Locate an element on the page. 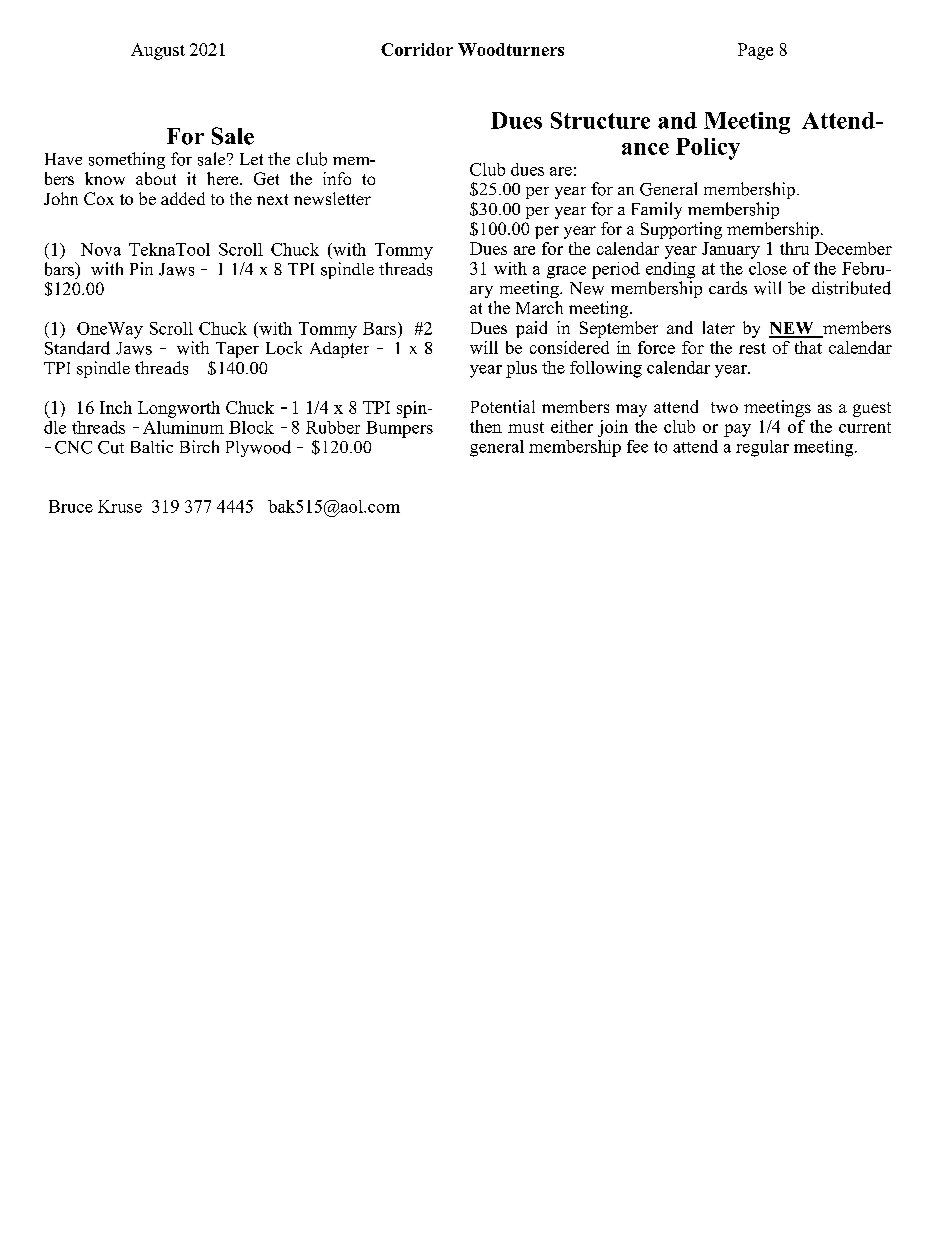 This document has height=1233, width=952. Bruce is located at coordinates (71, 506).
